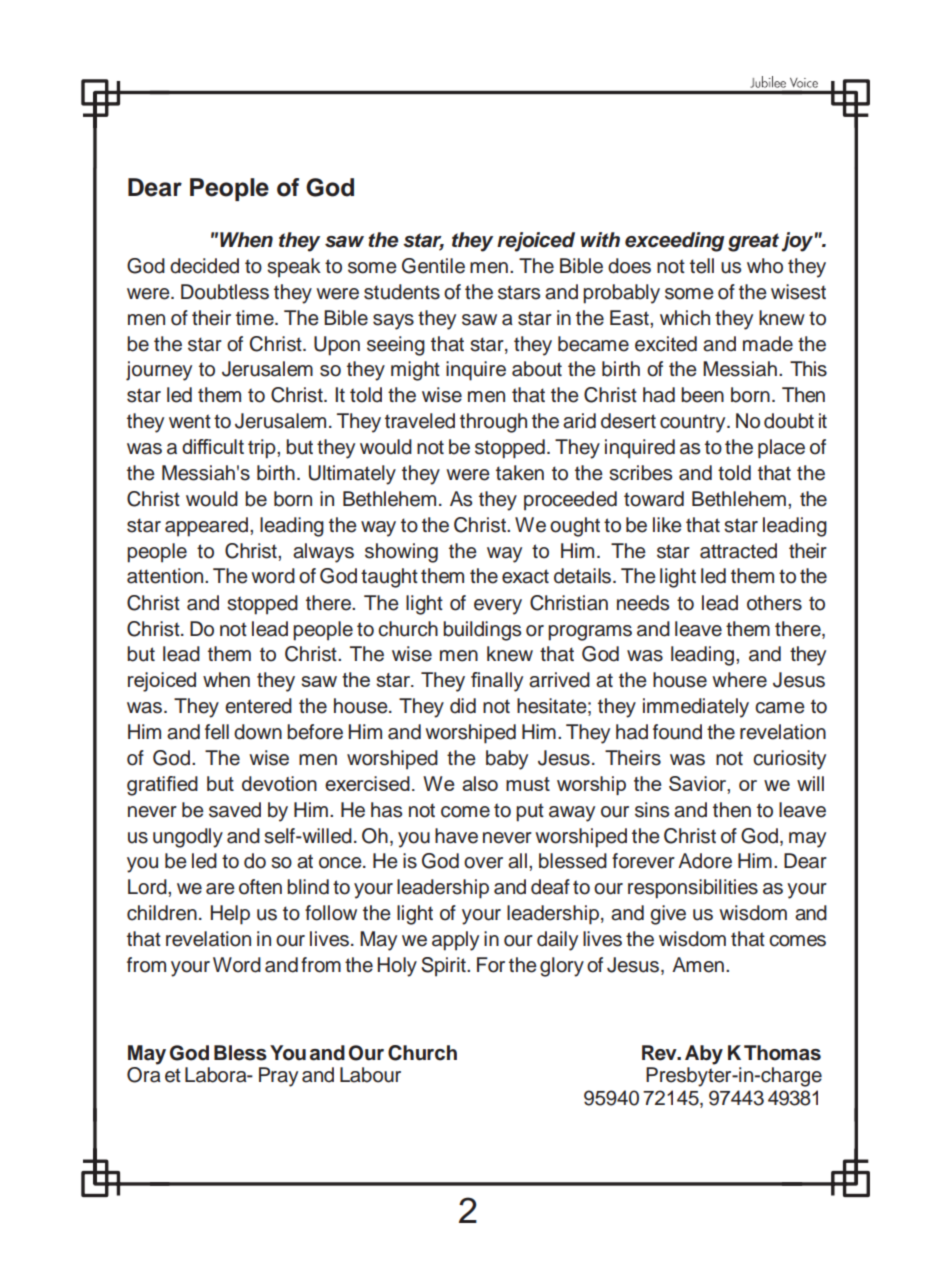 This screenshot has width=952, height=1270. Describe the element at coordinates (204, 266) in the screenshot. I see `decided` at that location.
